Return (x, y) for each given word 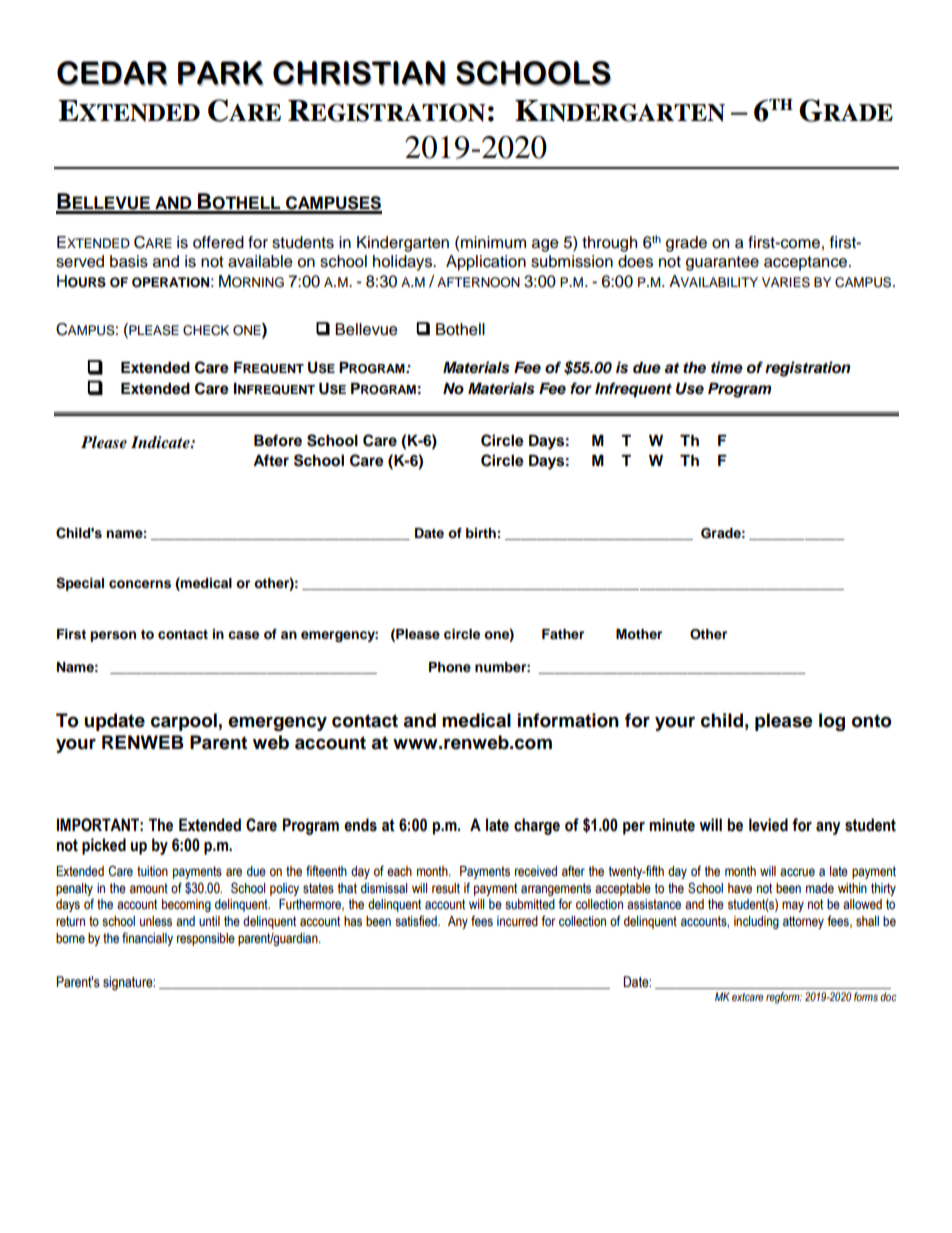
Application (486, 263)
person (113, 636)
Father (563, 634)
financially (147, 939)
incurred (517, 921)
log (832, 722)
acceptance (807, 263)
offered (218, 242)
